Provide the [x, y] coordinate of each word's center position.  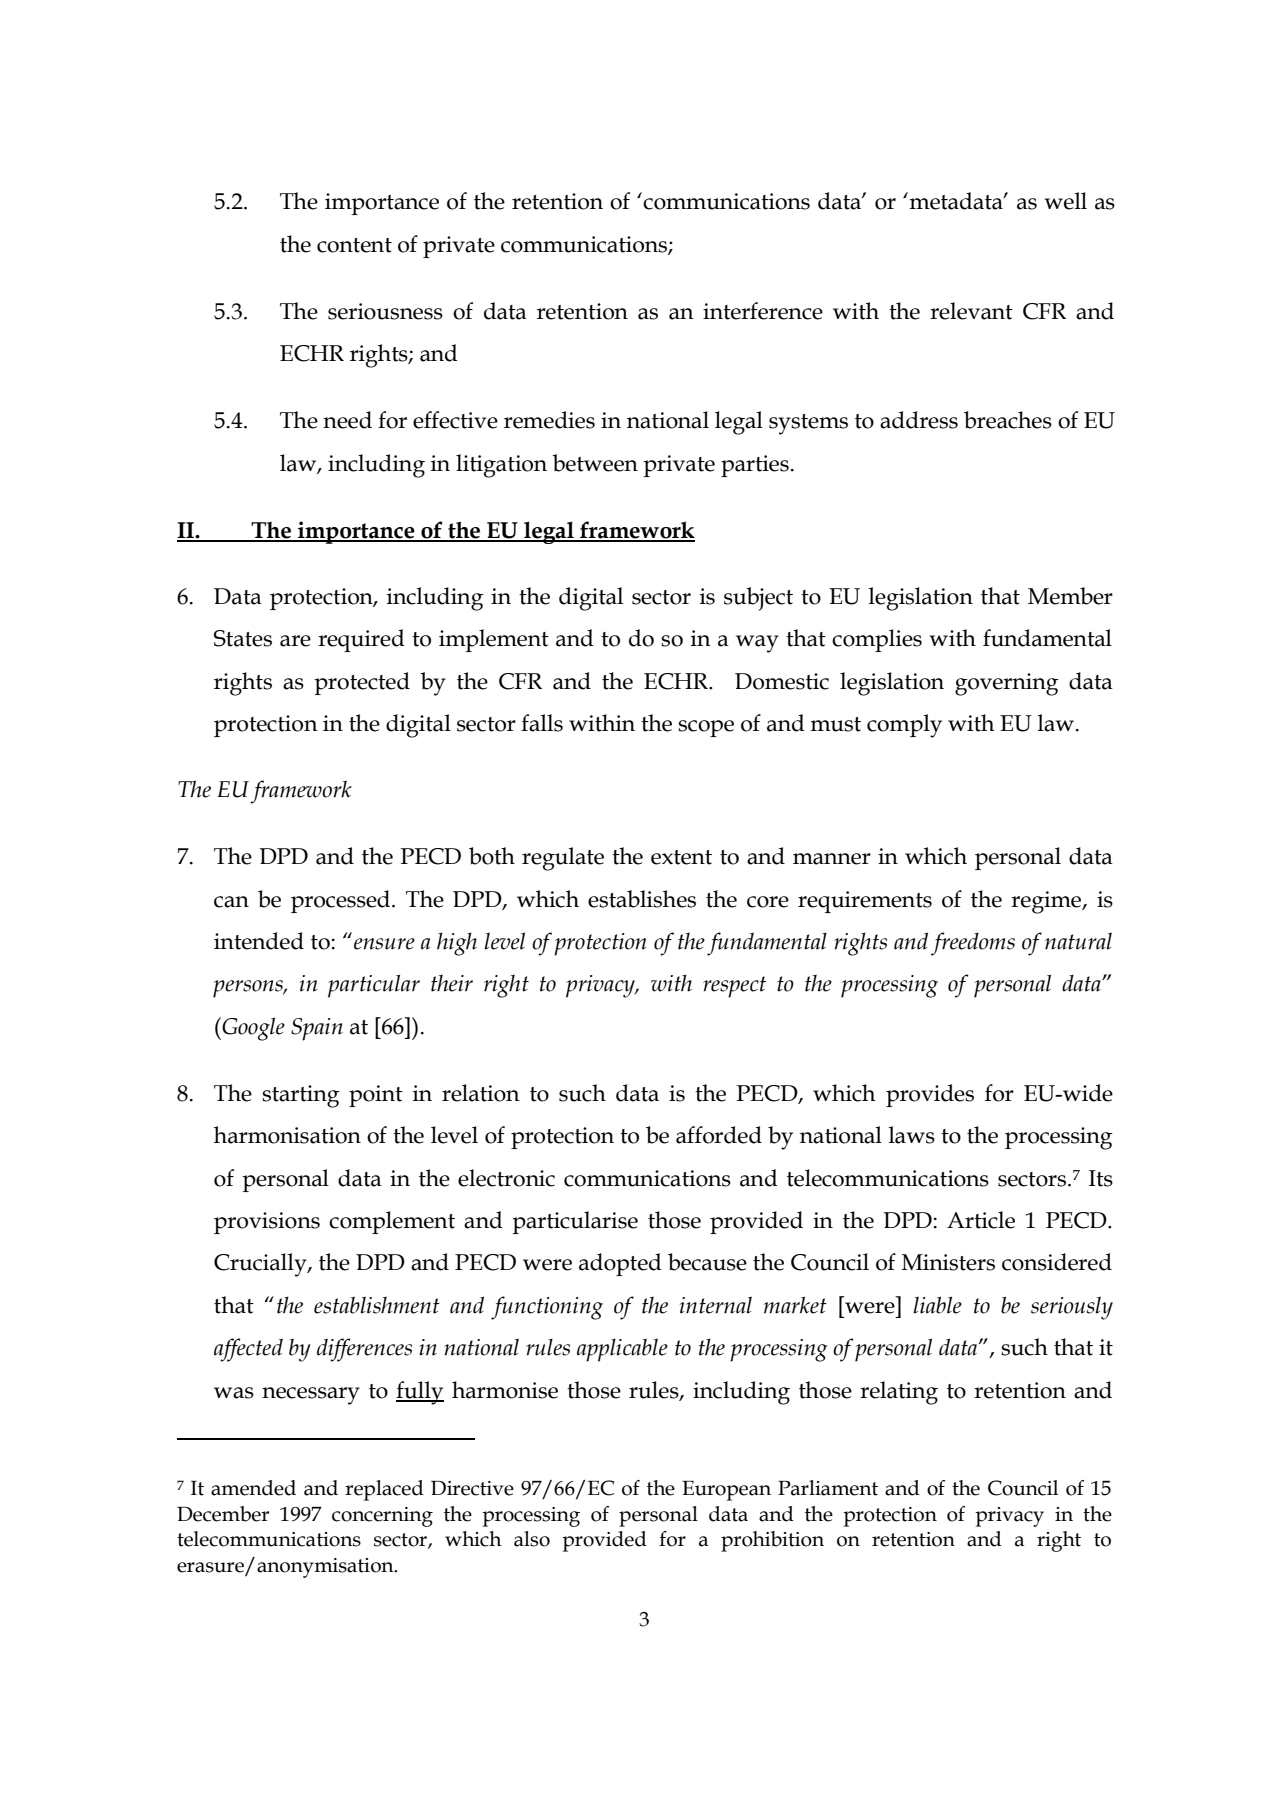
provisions [267, 1223]
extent [681, 857]
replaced [384, 1490]
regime [1047, 902]
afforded [719, 1135]
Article [981, 1220]
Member [1070, 596]
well [1065, 201]
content [354, 245]
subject [758, 599]
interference [763, 311]
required [361, 640]
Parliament [828, 1488]
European [726, 1491]
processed [342, 901]
